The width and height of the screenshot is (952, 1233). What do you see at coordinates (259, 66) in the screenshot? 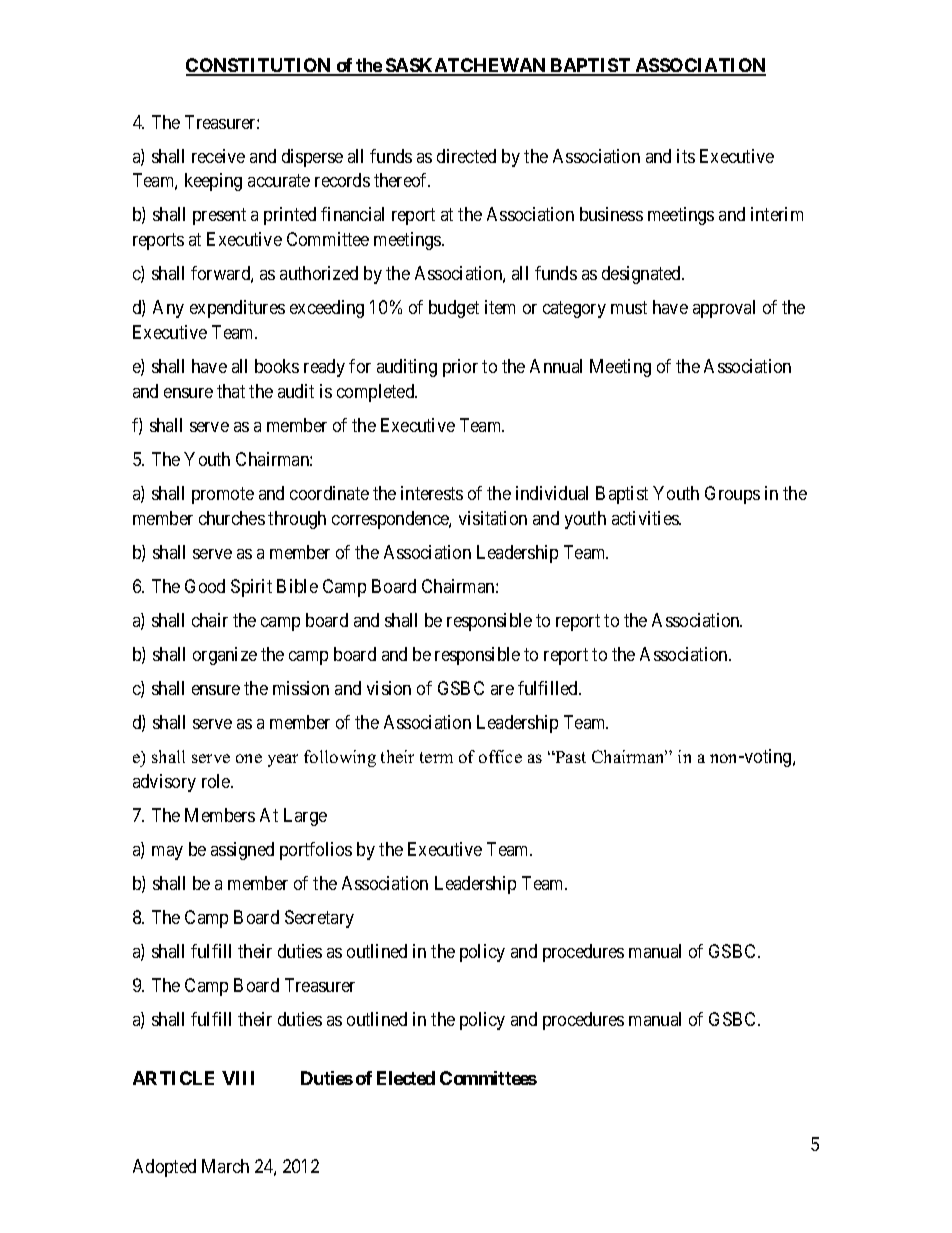
I see `CONSTITUTION` at bounding box center [259, 66].
